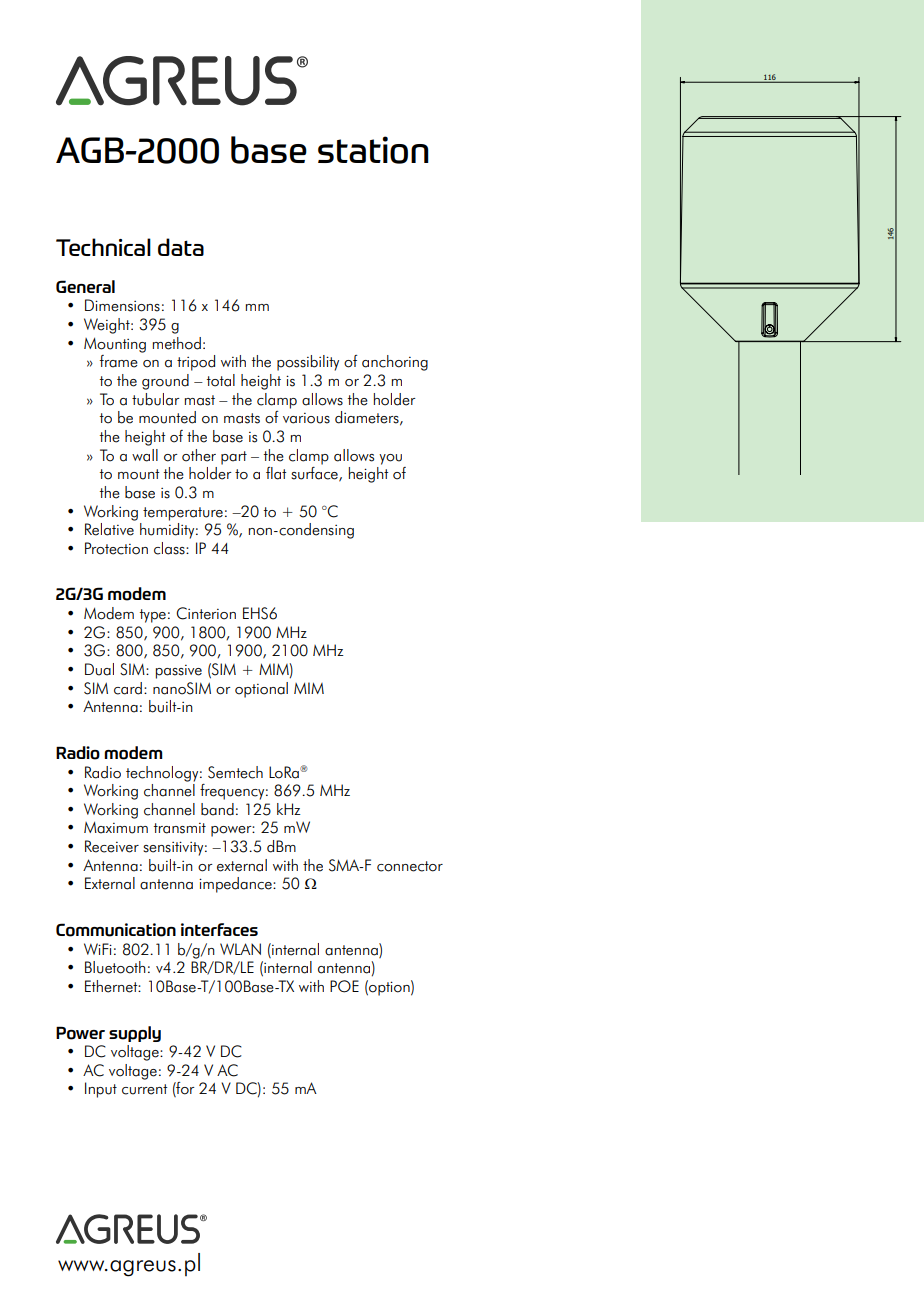 The width and height of the screenshot is (924, 1308). Describe the element at coordinates (103, 247) in the screenshot. I see `Technical` at that location.
